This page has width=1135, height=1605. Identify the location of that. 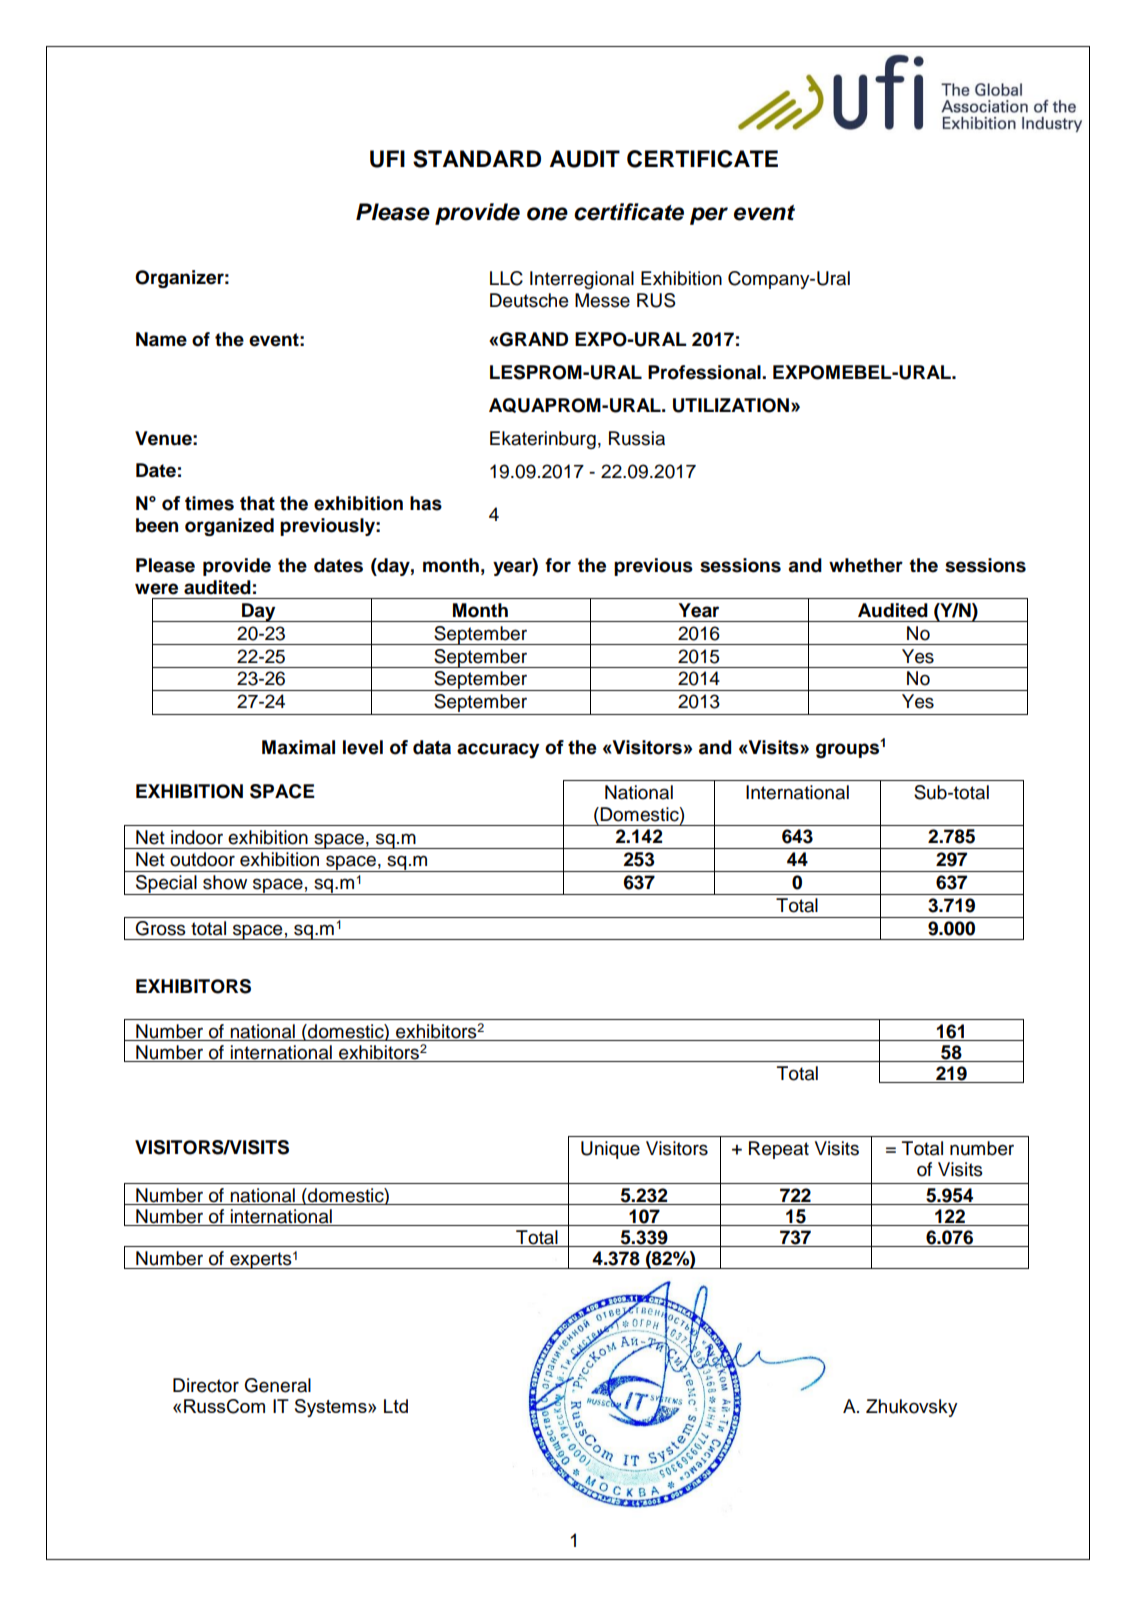
(257, 503).
